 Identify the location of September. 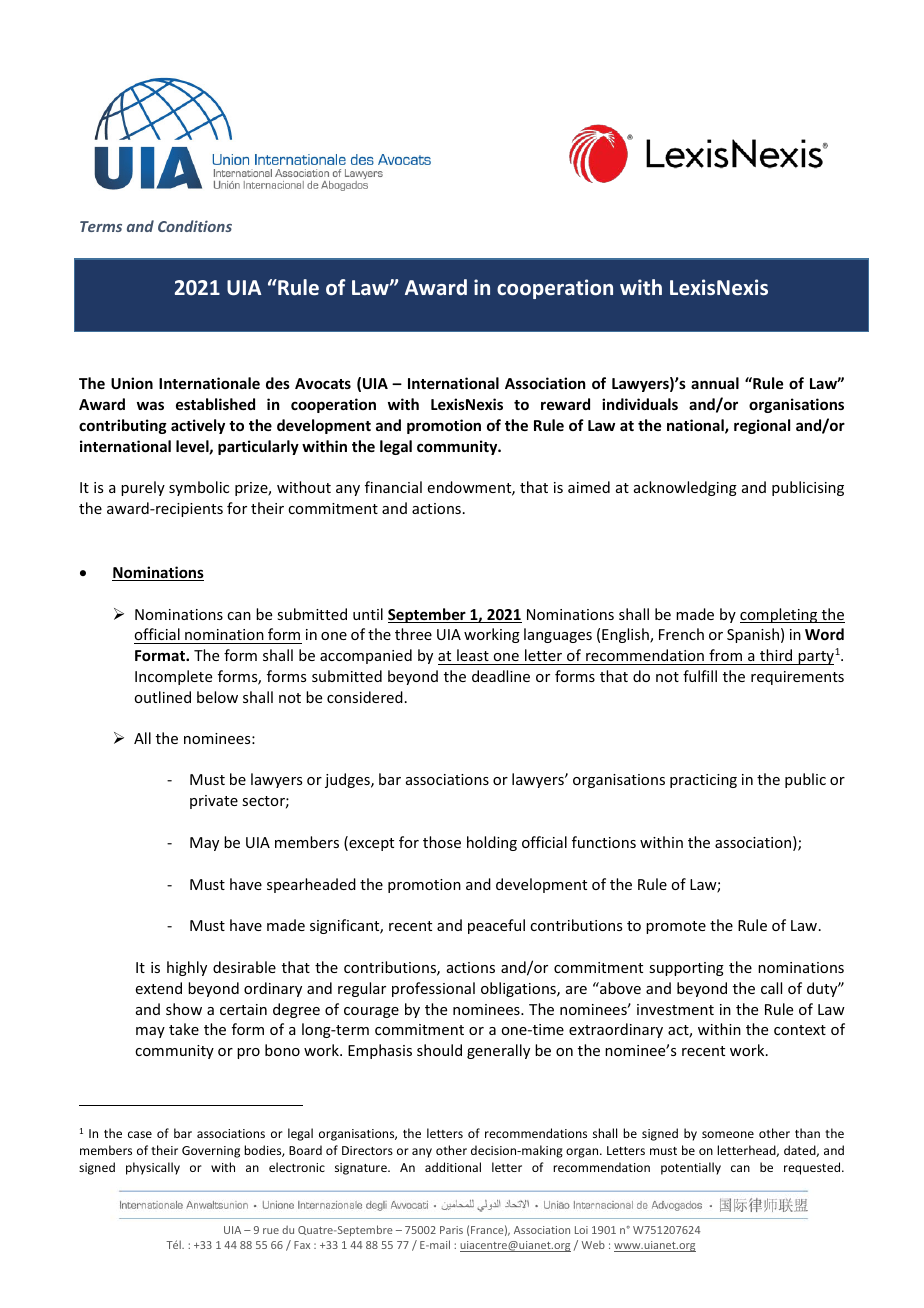
(428, 615).
